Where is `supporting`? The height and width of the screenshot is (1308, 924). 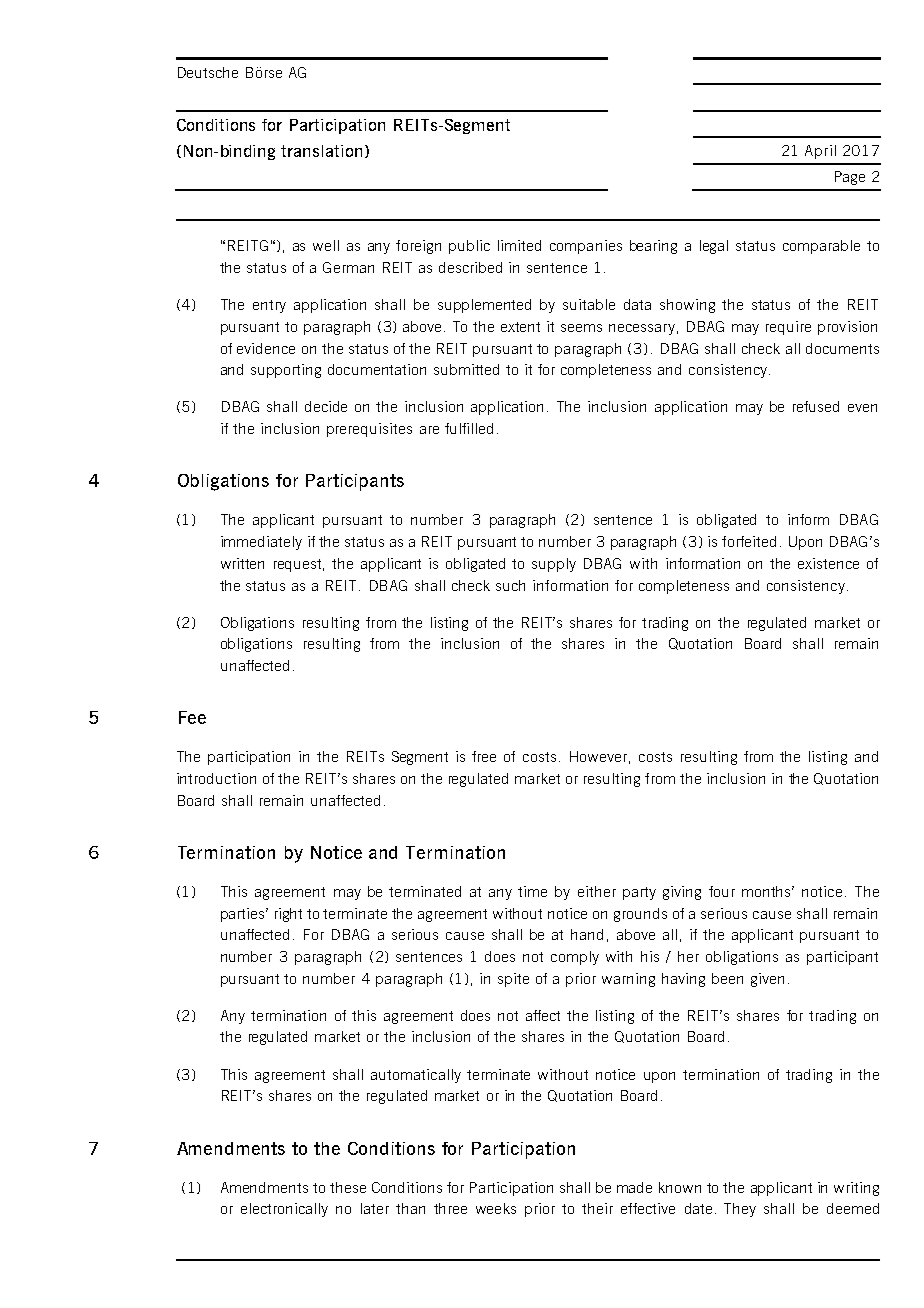
supporting is located at coordinates (286, 371).
